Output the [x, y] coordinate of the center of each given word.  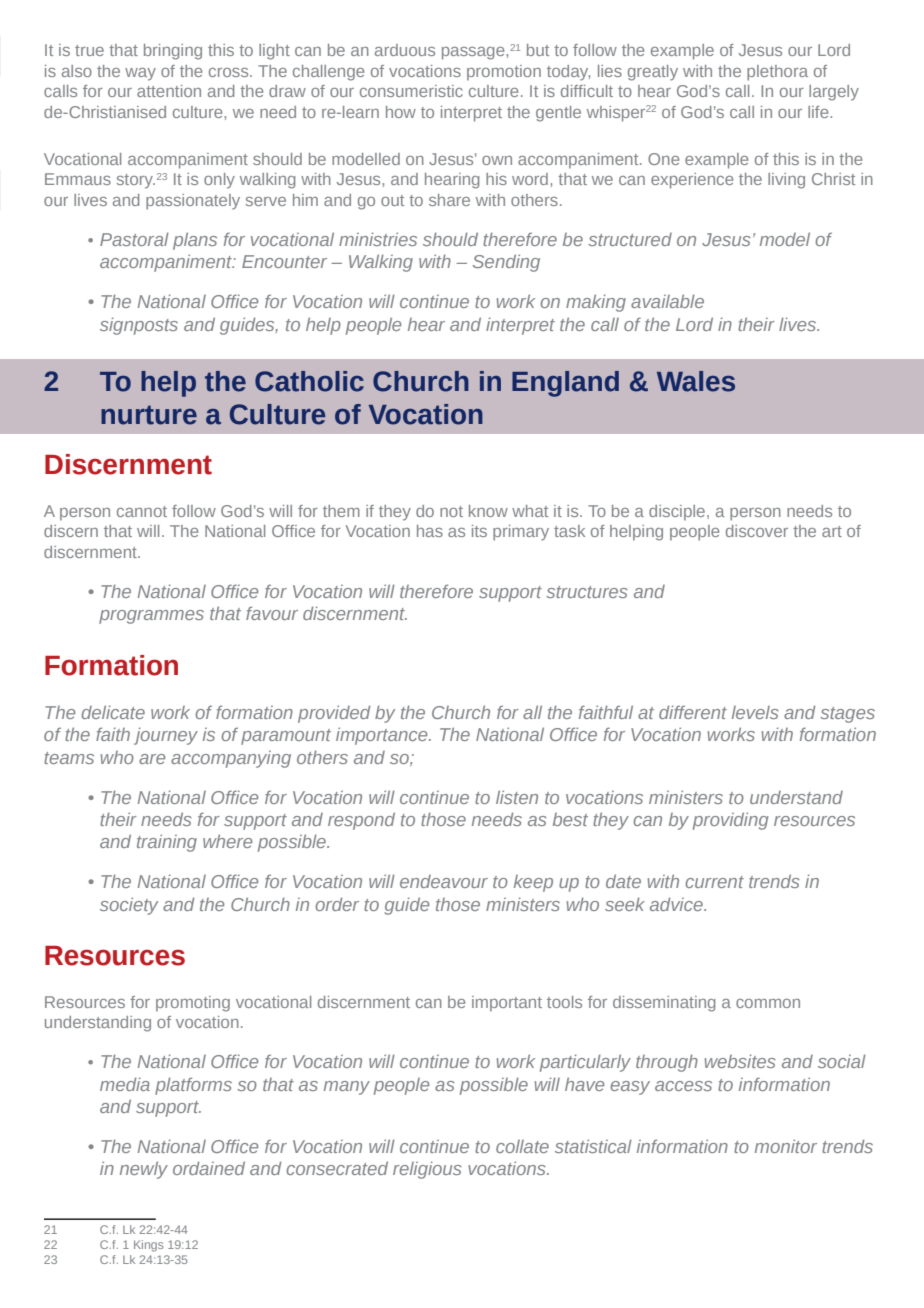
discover [757, 531]
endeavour [444, 881]
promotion [504, 72]
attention [169, 91]
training [167, 843]
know [488, 511]
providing [731, 821]
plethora [777, 73]
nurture [149, 415]
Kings [149, 1246]
